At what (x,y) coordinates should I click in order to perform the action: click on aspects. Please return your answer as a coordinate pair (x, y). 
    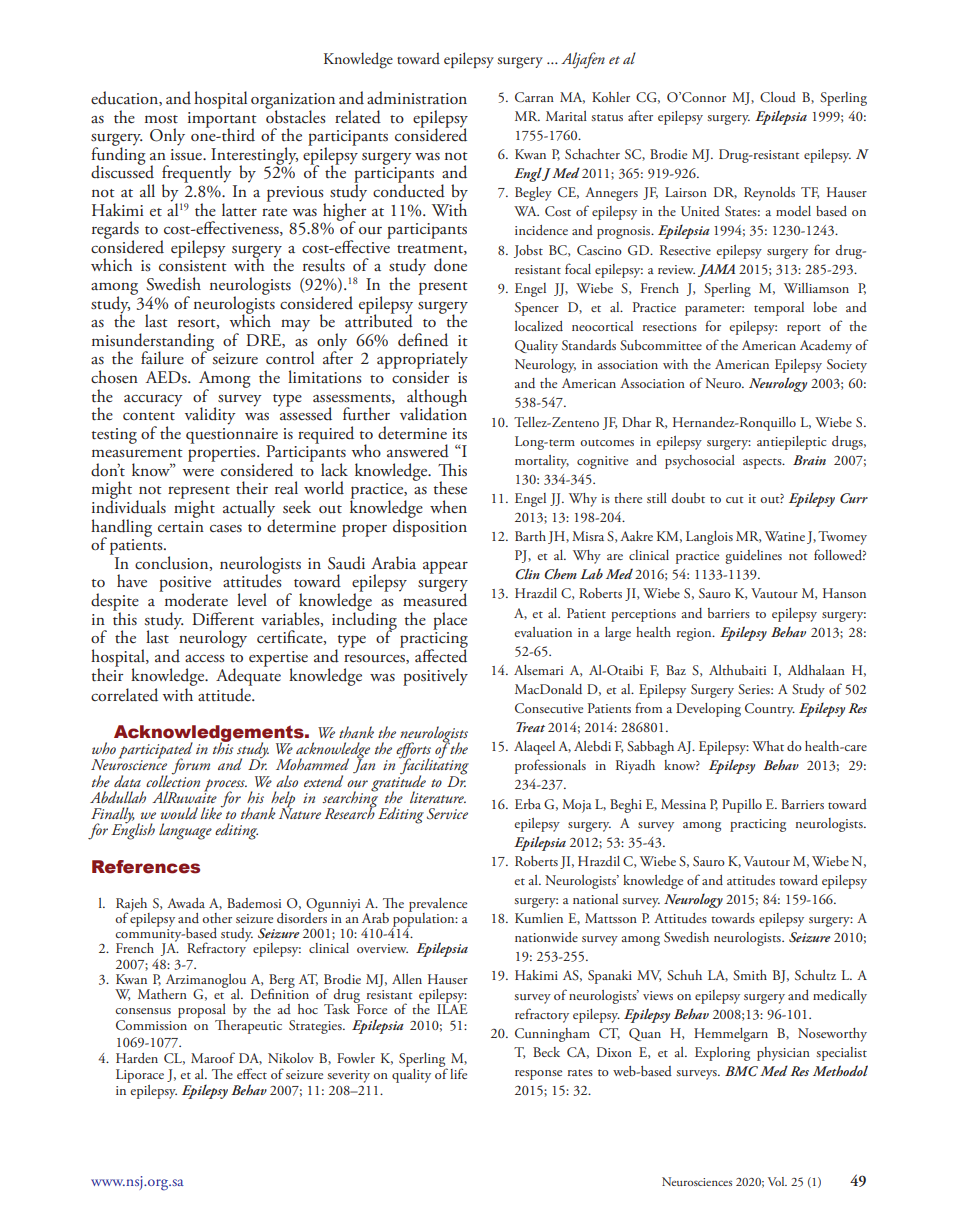
    Looking at the image, I should click on (763, 463).
